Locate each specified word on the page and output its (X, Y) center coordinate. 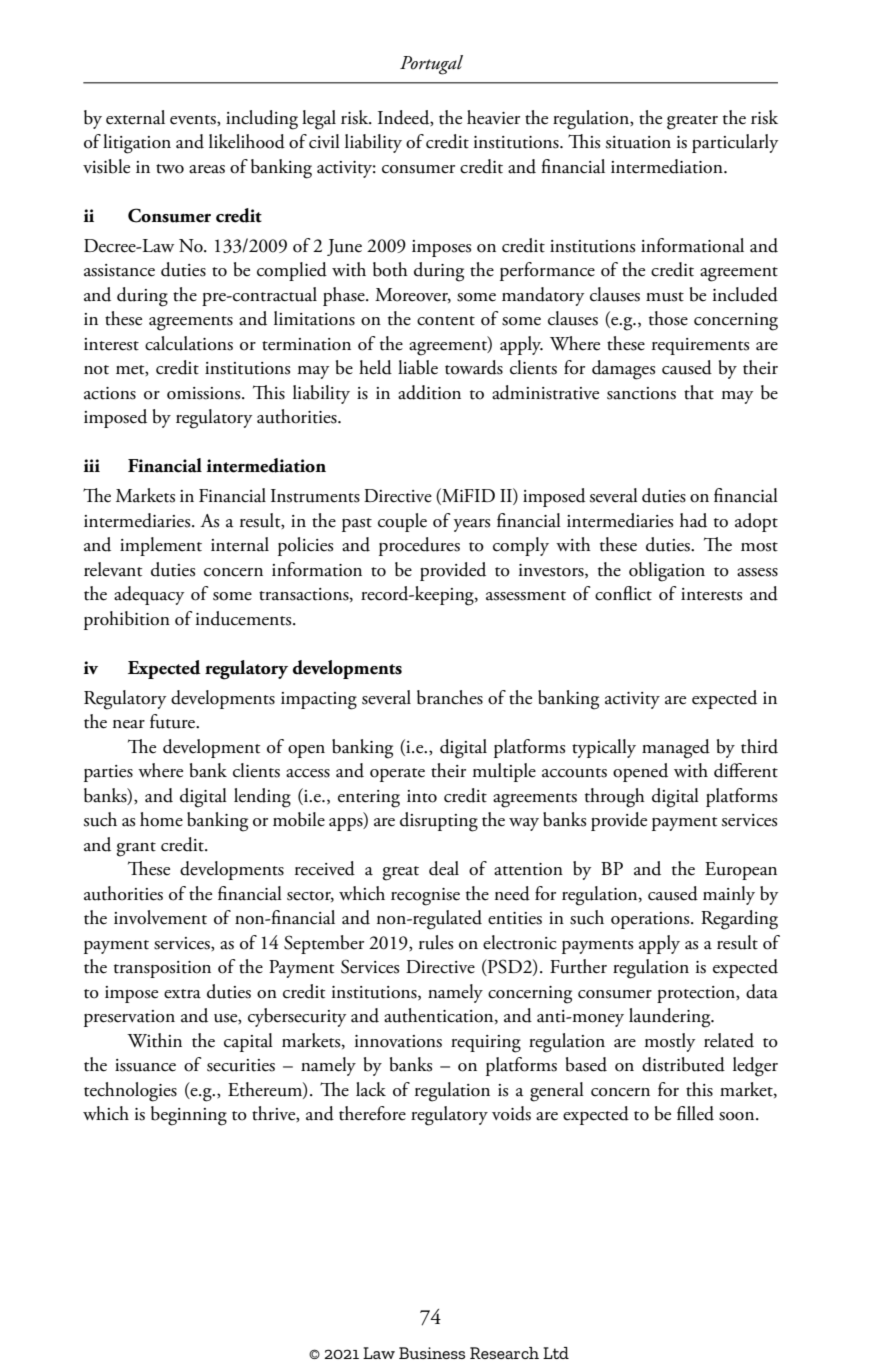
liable (418, 367)
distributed (683, 1064)
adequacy (149, 595)
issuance (145, 1065)
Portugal (431, 65)
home (161, 819)
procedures (419, 546)
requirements (700, 346)
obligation (667, 572)
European (741, 871)
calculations (189, 343)
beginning (189, 1116)
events (194, 120)
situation (638, 142)
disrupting (439, 822)
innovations (398, 1041)
